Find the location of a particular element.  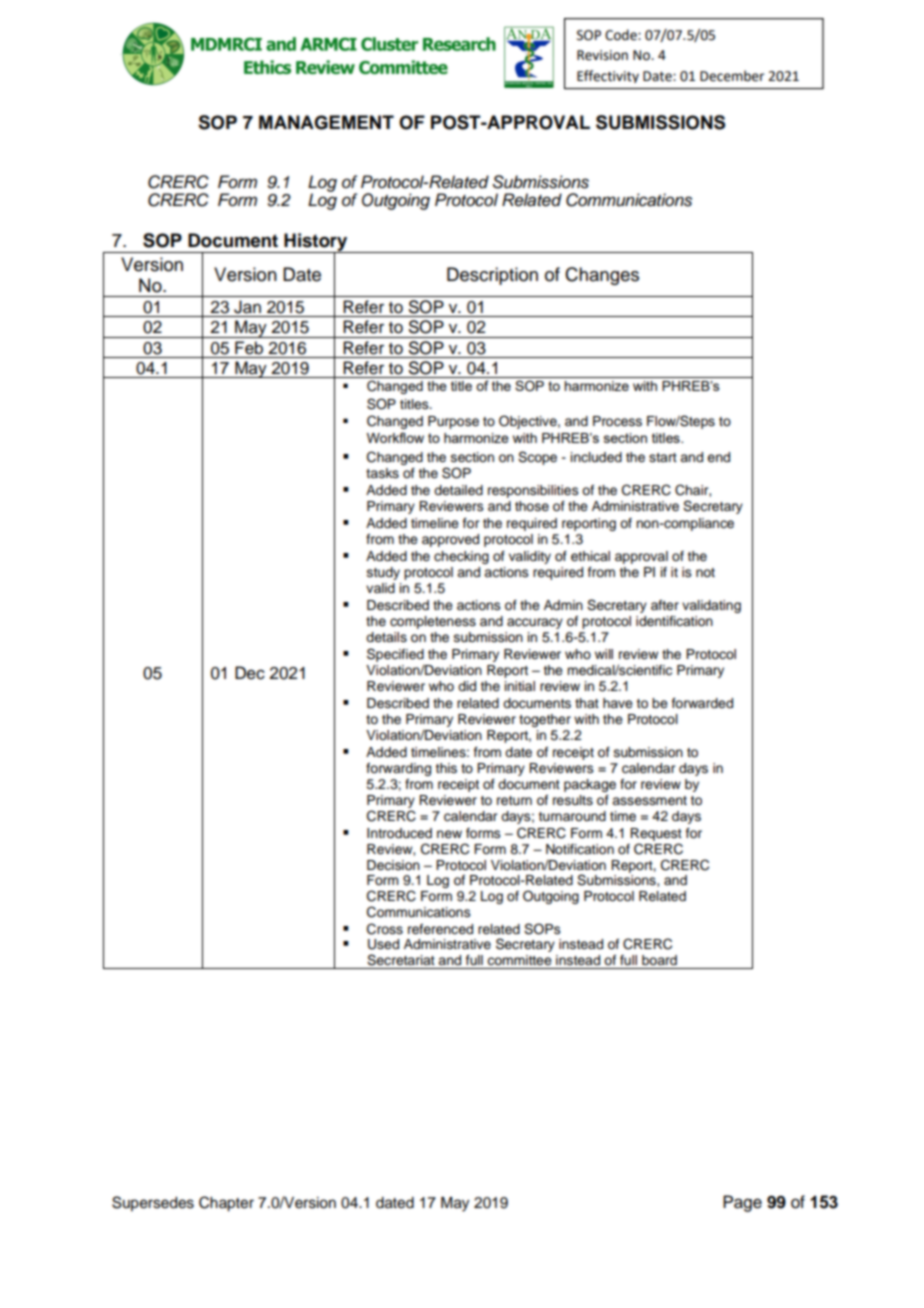

December is located at coordinates (732, 76).
